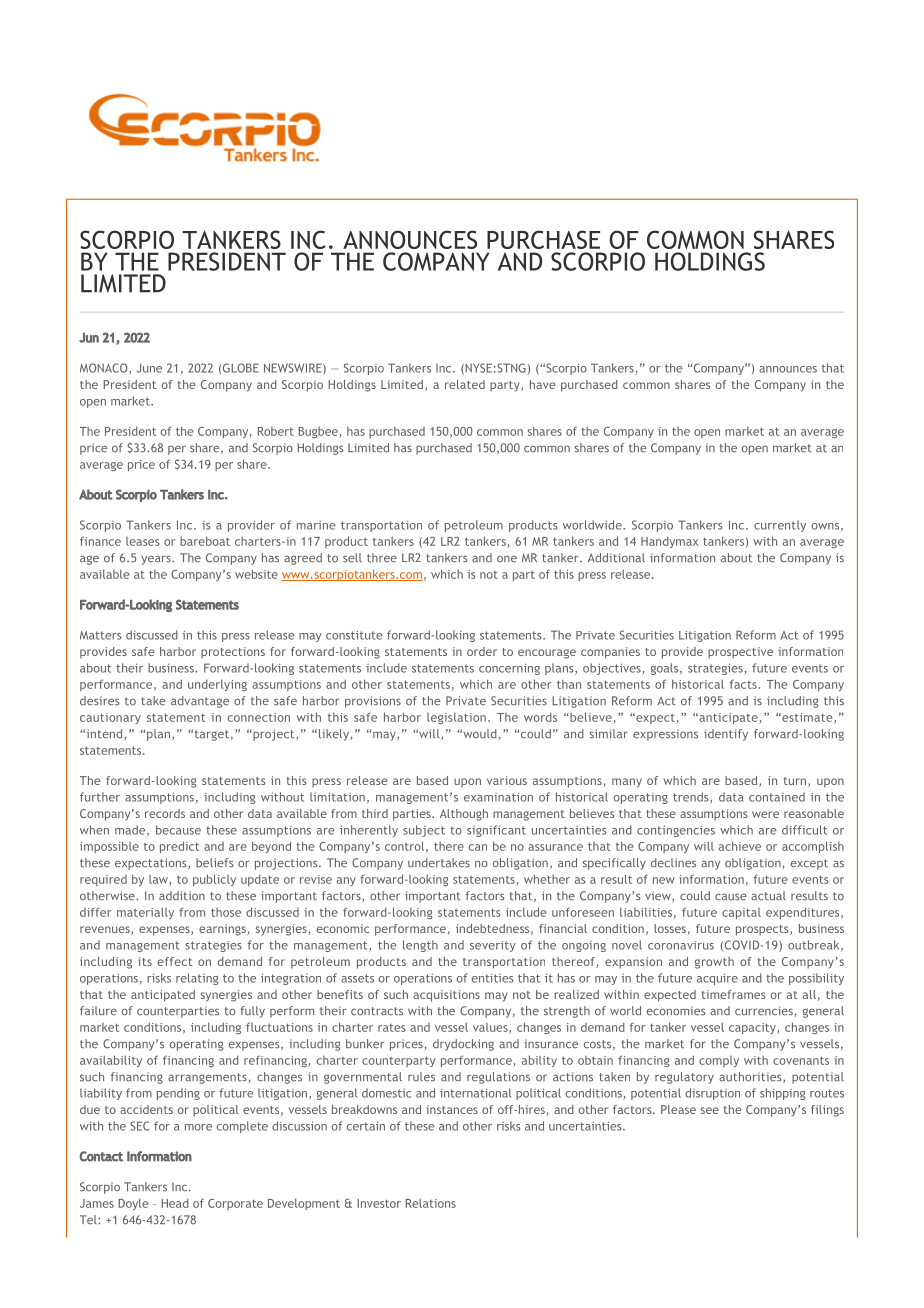 The height and width of the document is (1308, 924). What do you see at coordinates (165, 813) in the document?
I see `records` at bounding box center [165, 813].
